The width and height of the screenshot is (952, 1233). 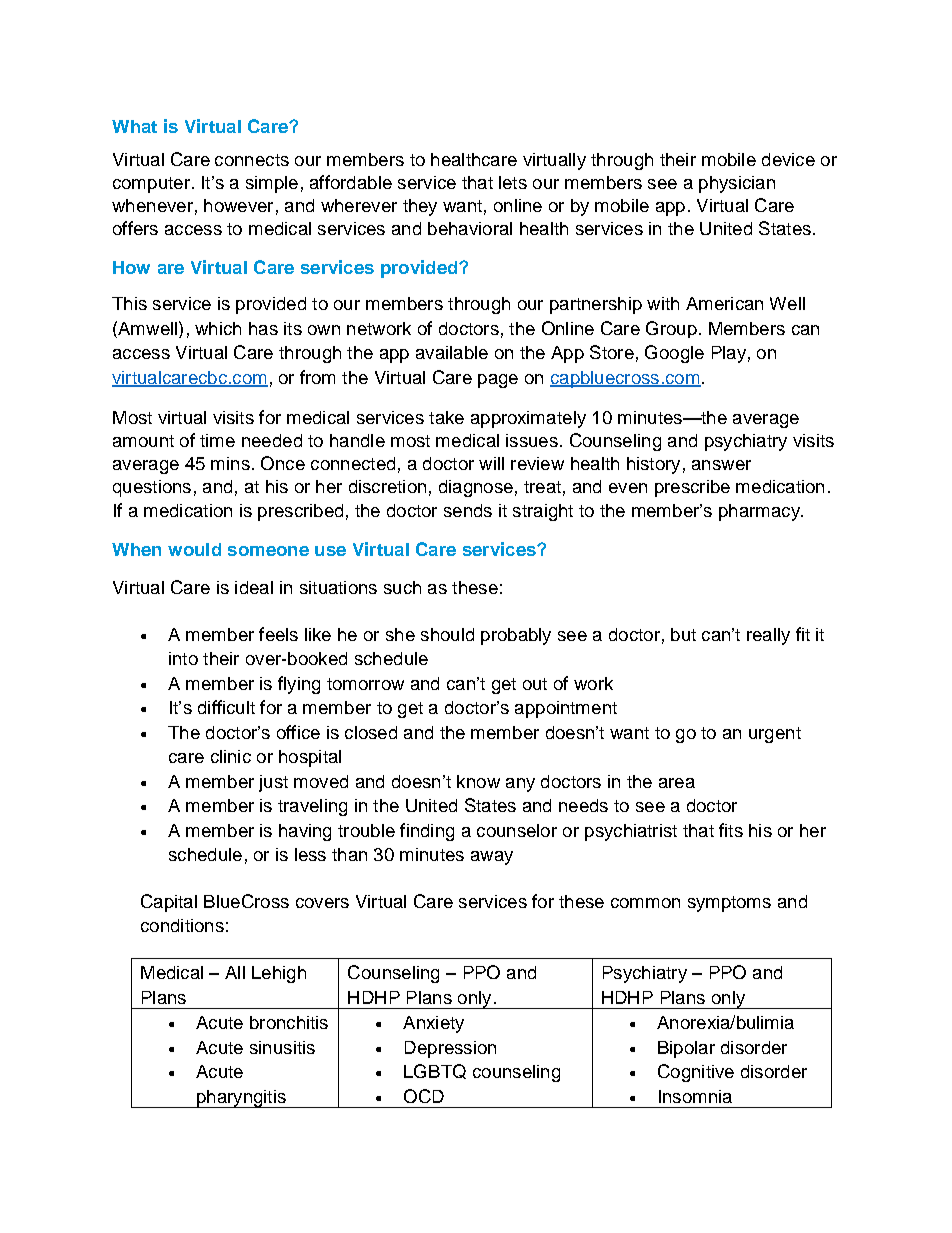 I want to click on lets, so click(x=513, y=182).
